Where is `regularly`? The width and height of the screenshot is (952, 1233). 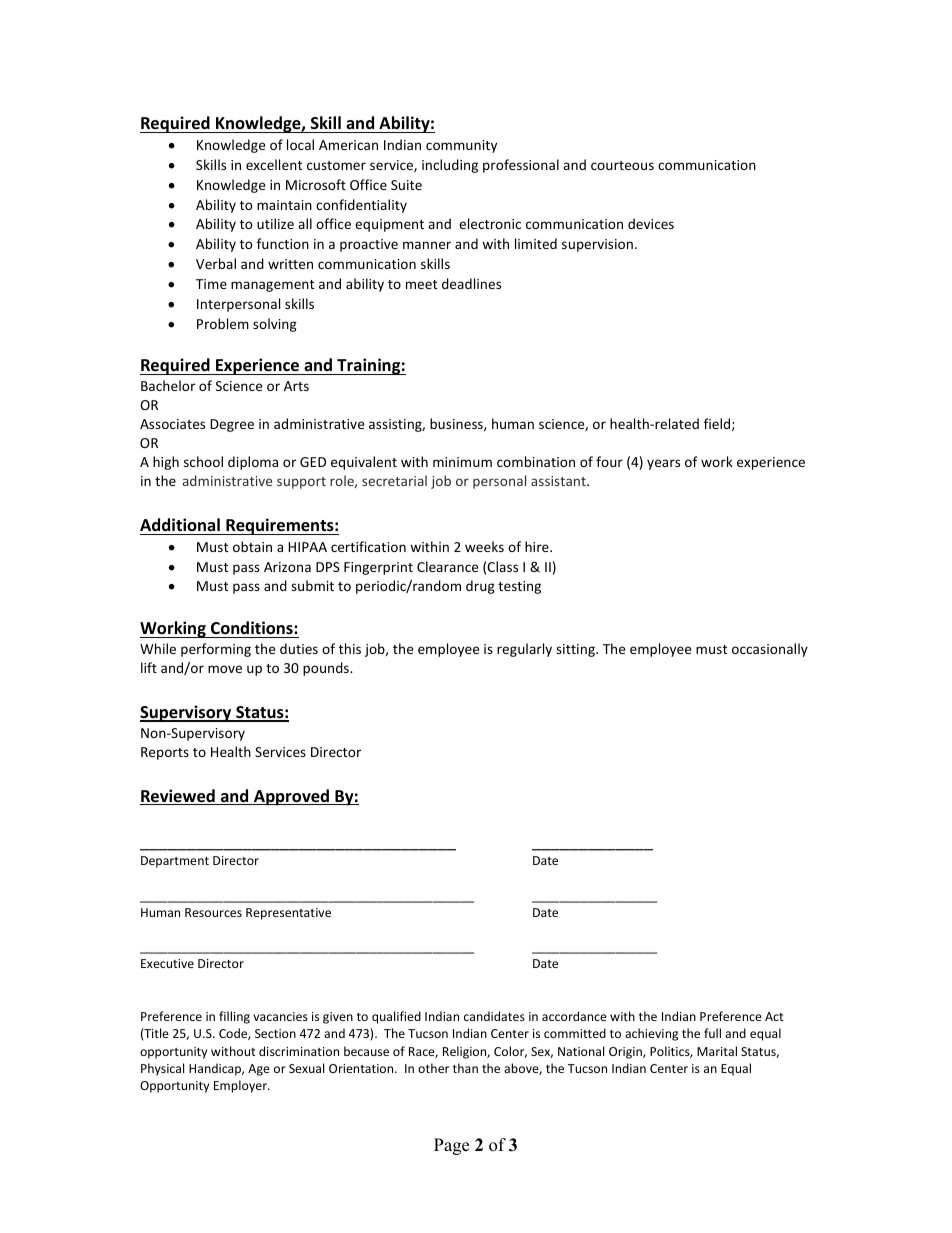
regularly is located at coordinates (524, 650).
